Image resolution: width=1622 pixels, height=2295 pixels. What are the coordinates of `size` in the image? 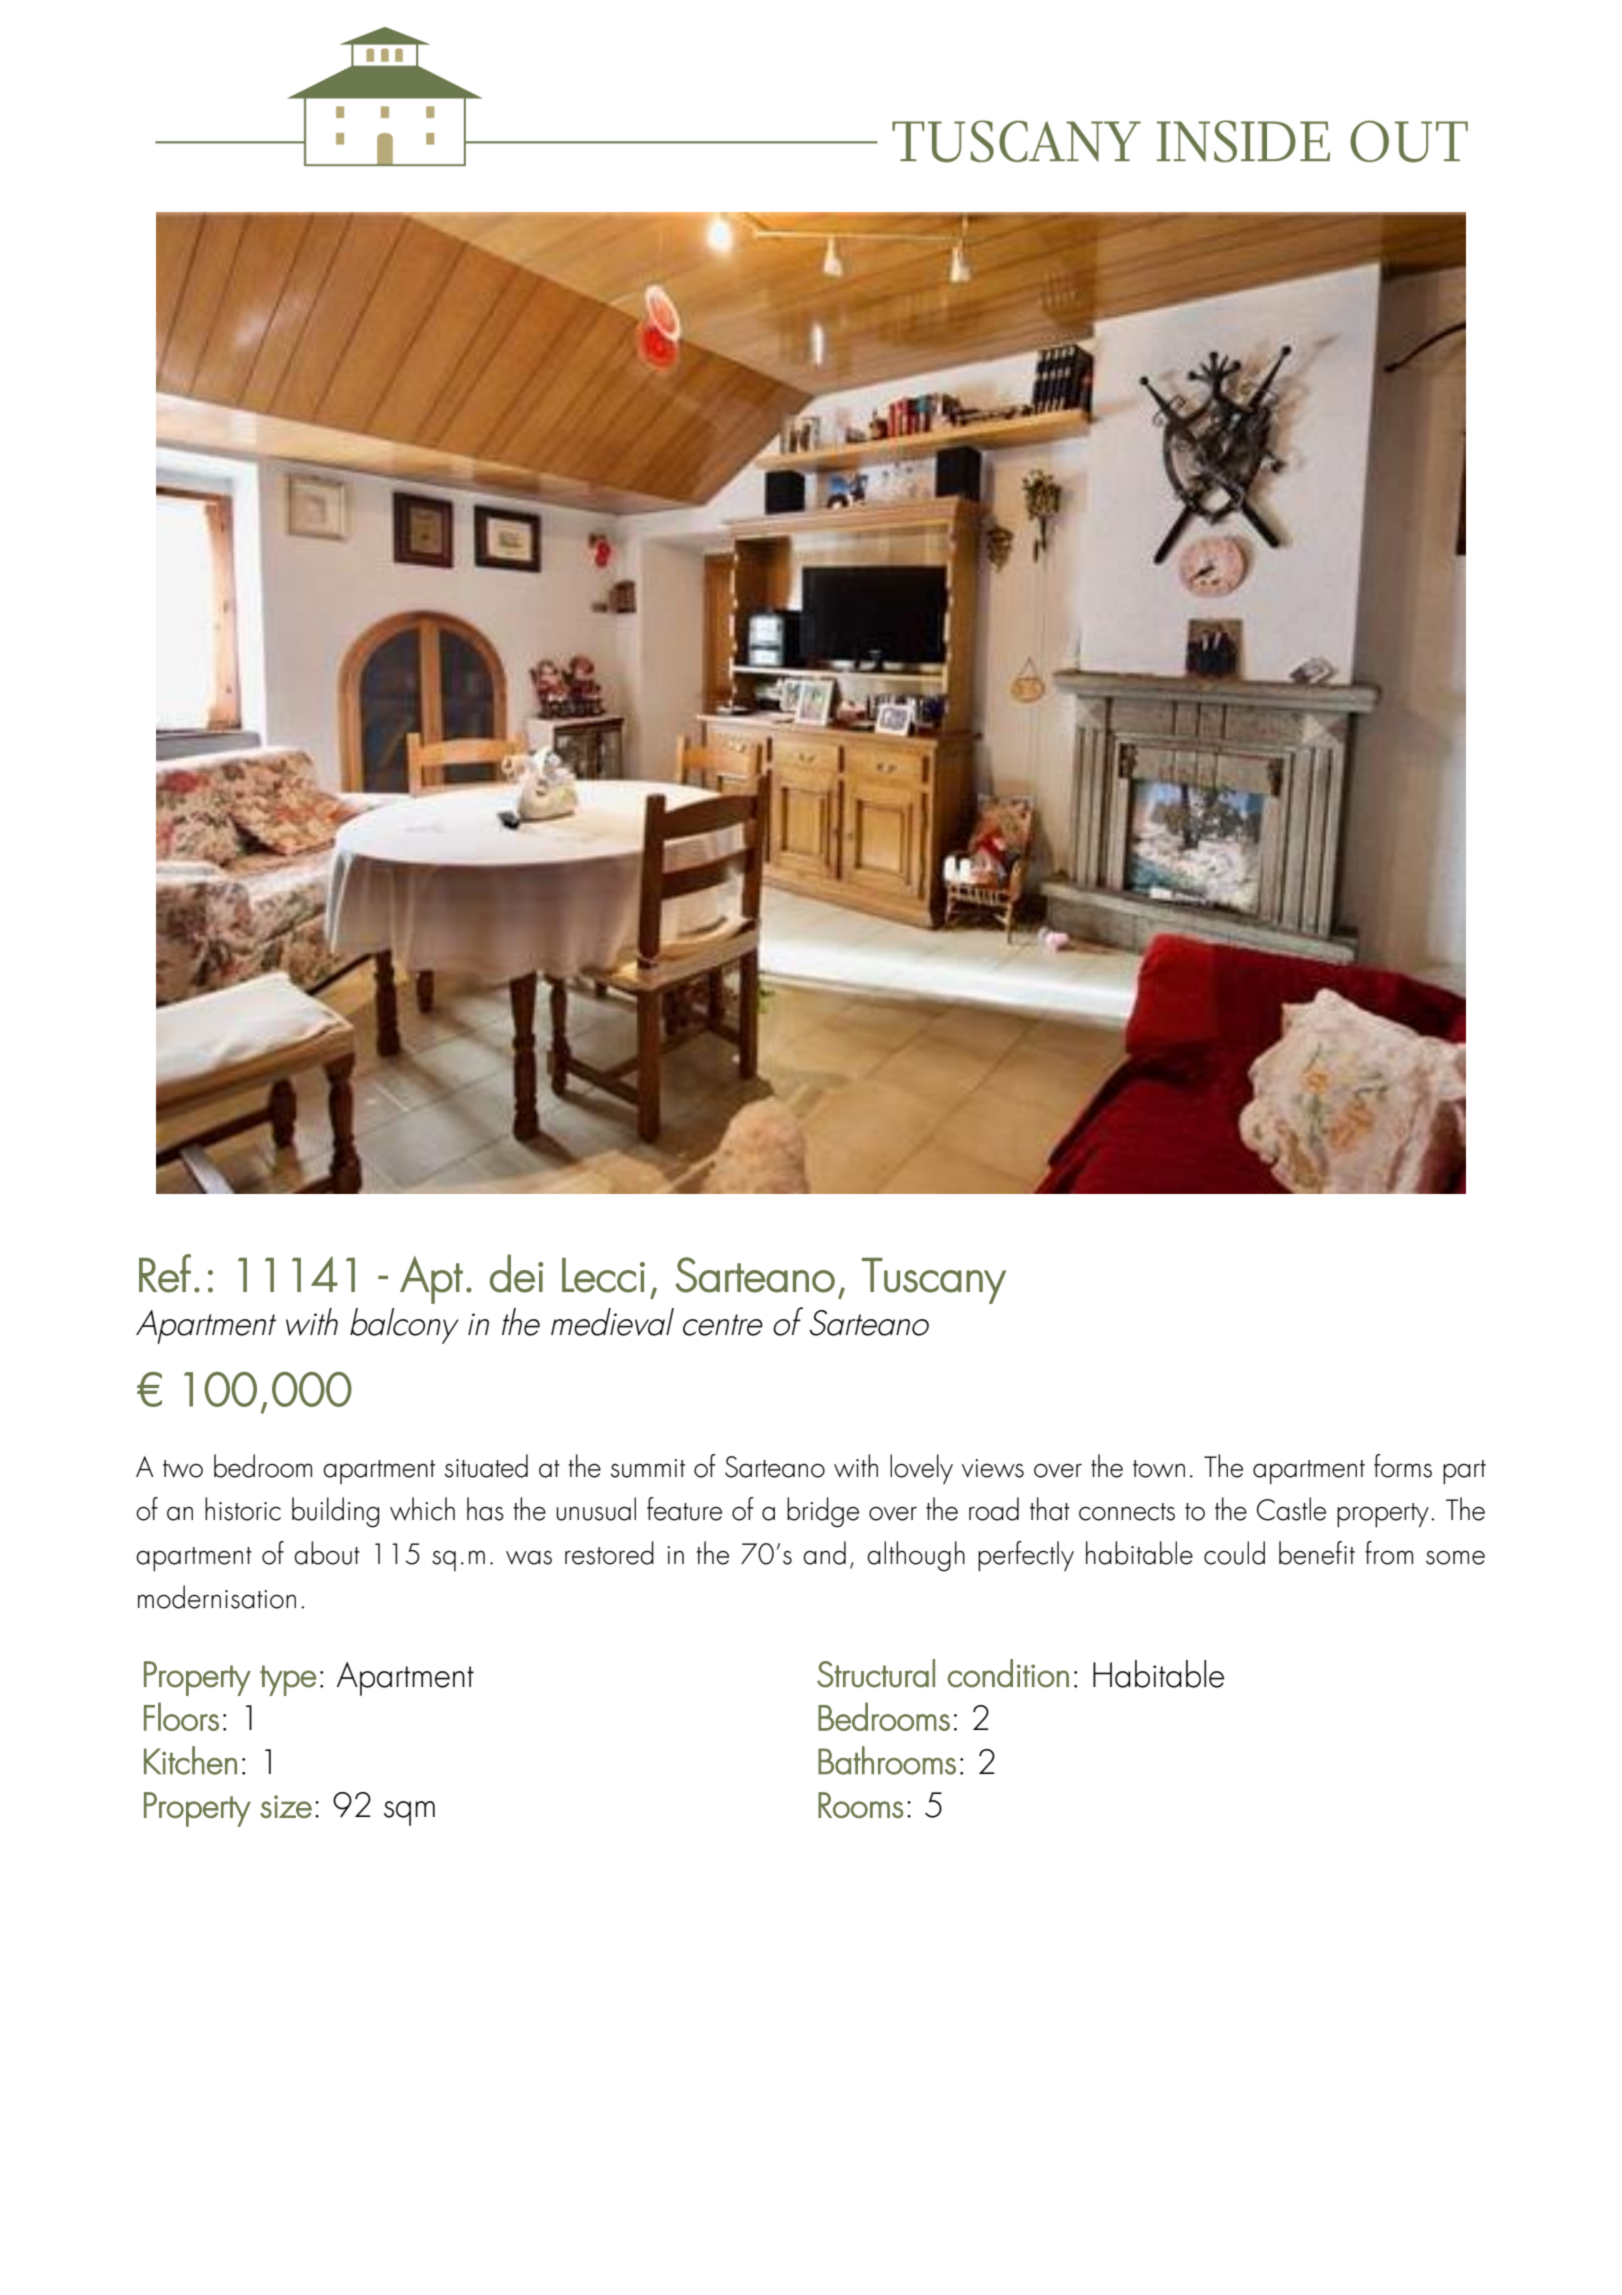 It's located at (286, 1806).
